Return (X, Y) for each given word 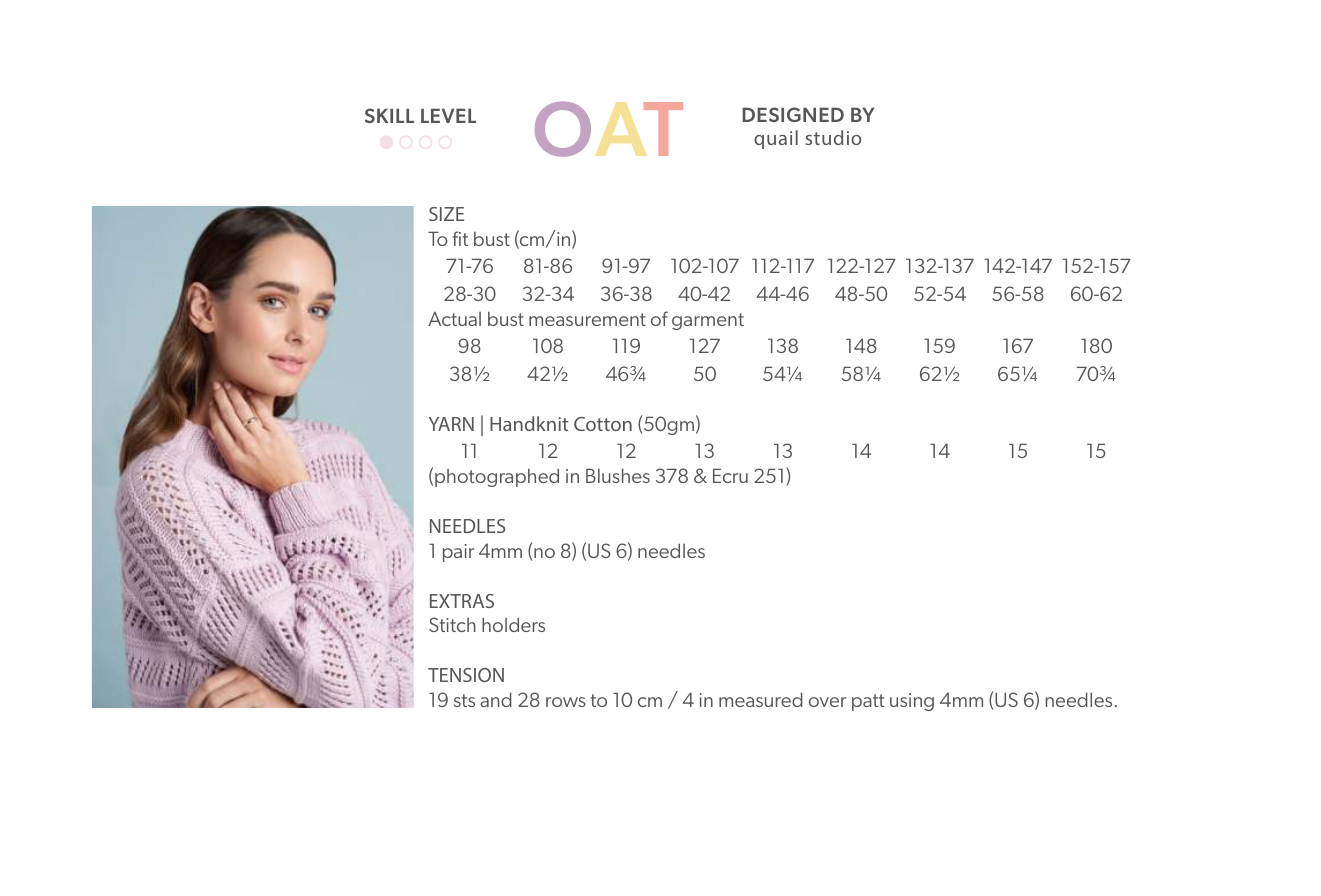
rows (566, 702)
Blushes (618, 475)
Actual (454, 319)
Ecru (730, 475)
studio (833, 137)
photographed (497, 477)
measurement (587, 319)
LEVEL (448, 115)
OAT (609, 129)
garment (708, 321)
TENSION (466, 675)
